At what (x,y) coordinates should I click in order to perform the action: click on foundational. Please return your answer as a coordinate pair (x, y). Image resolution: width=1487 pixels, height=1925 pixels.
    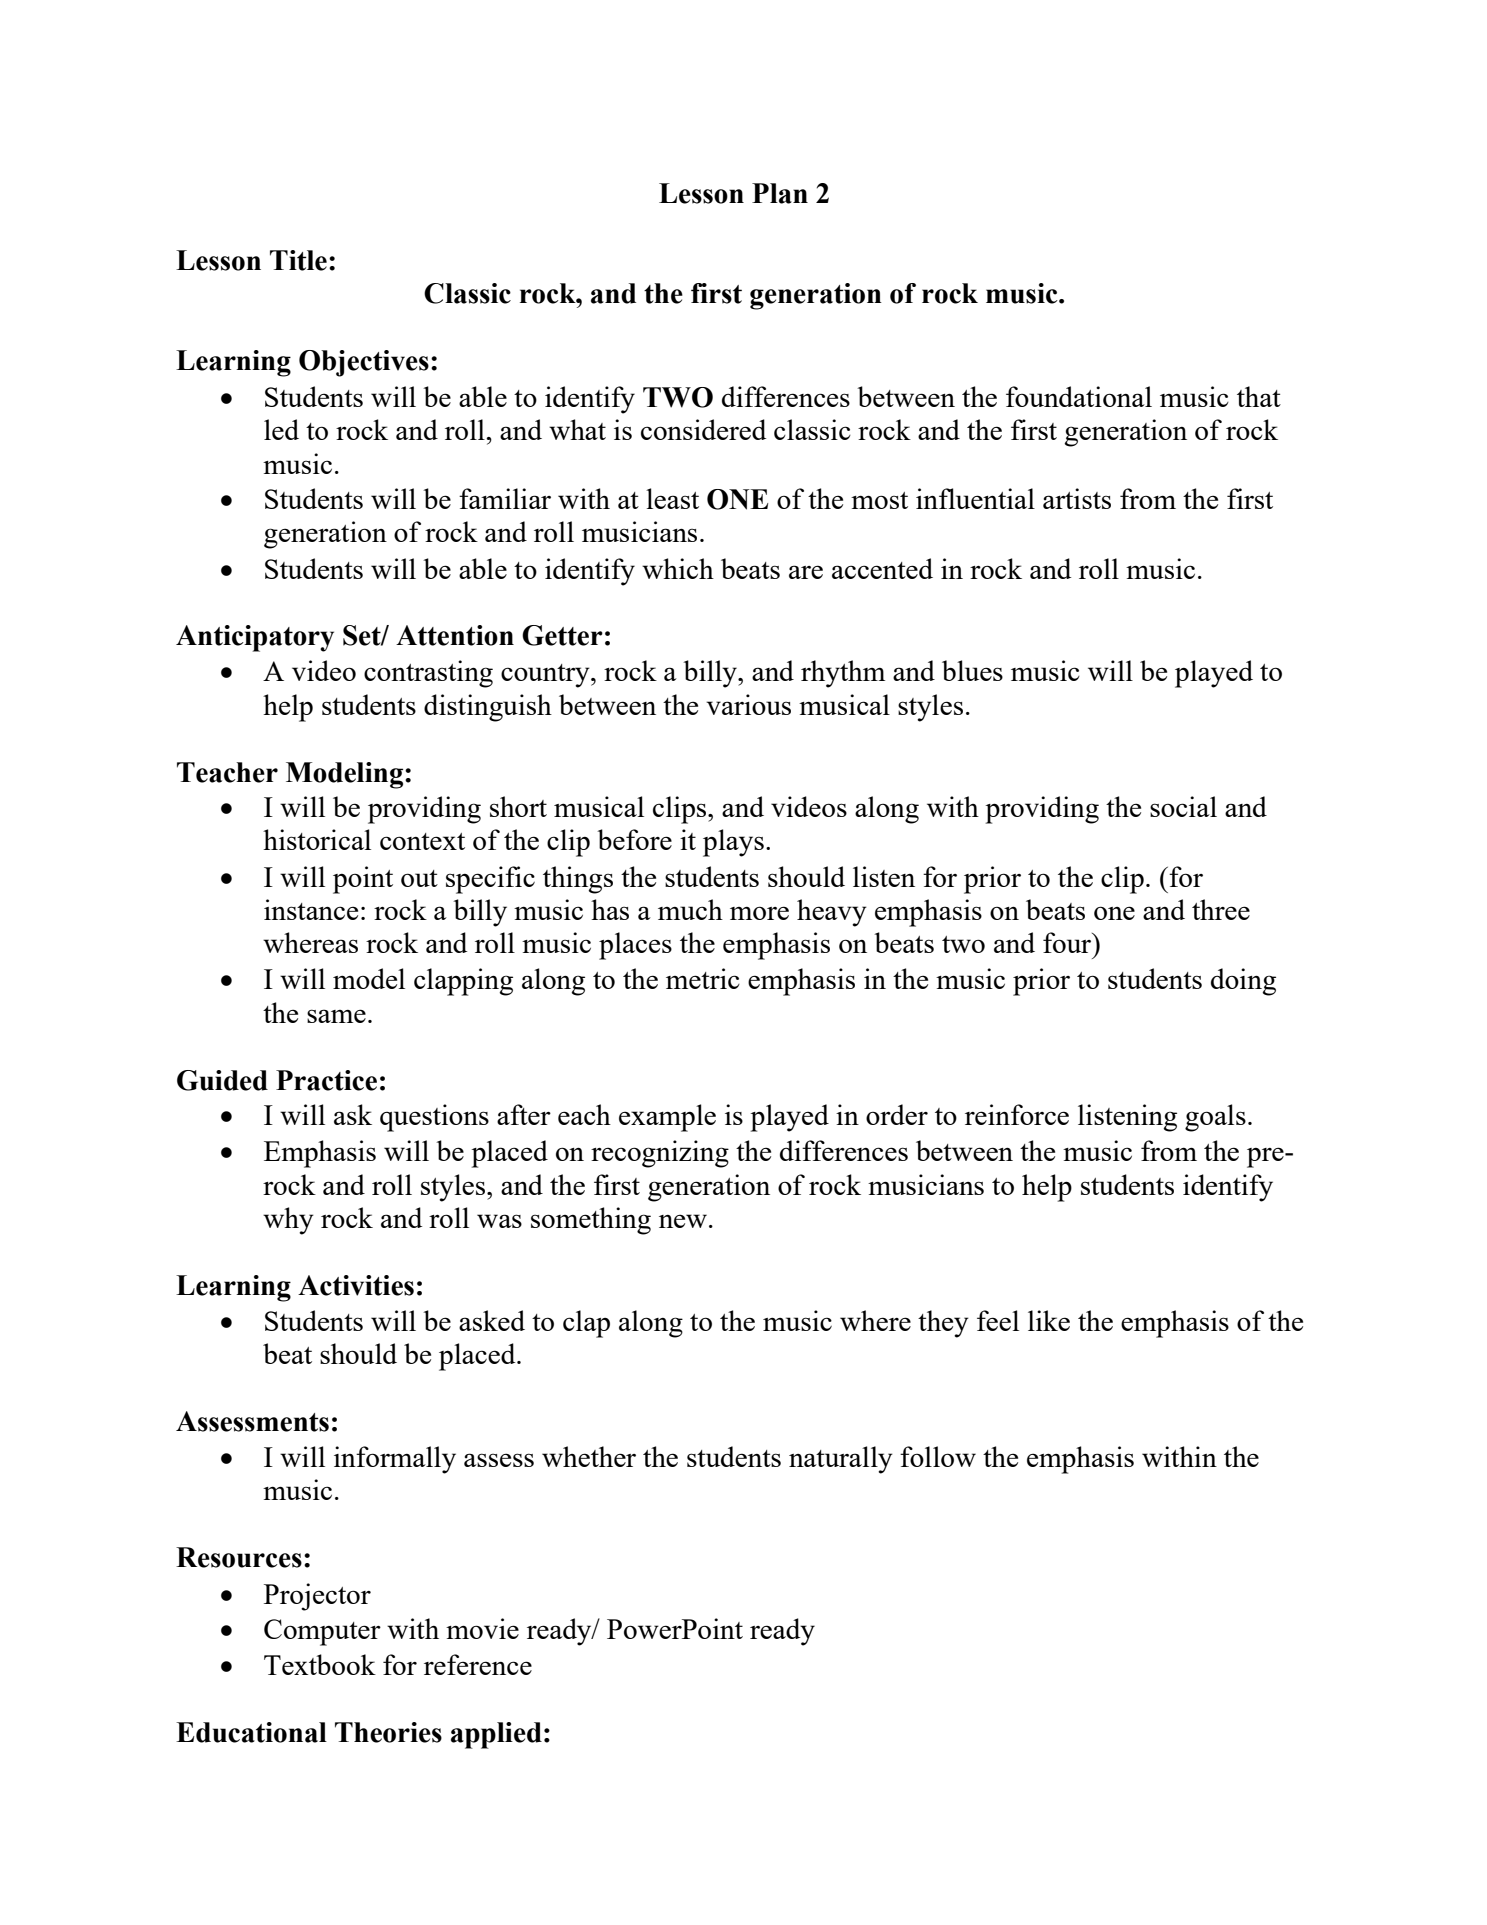
    Looking at the image, I should click on (1079, 396).
